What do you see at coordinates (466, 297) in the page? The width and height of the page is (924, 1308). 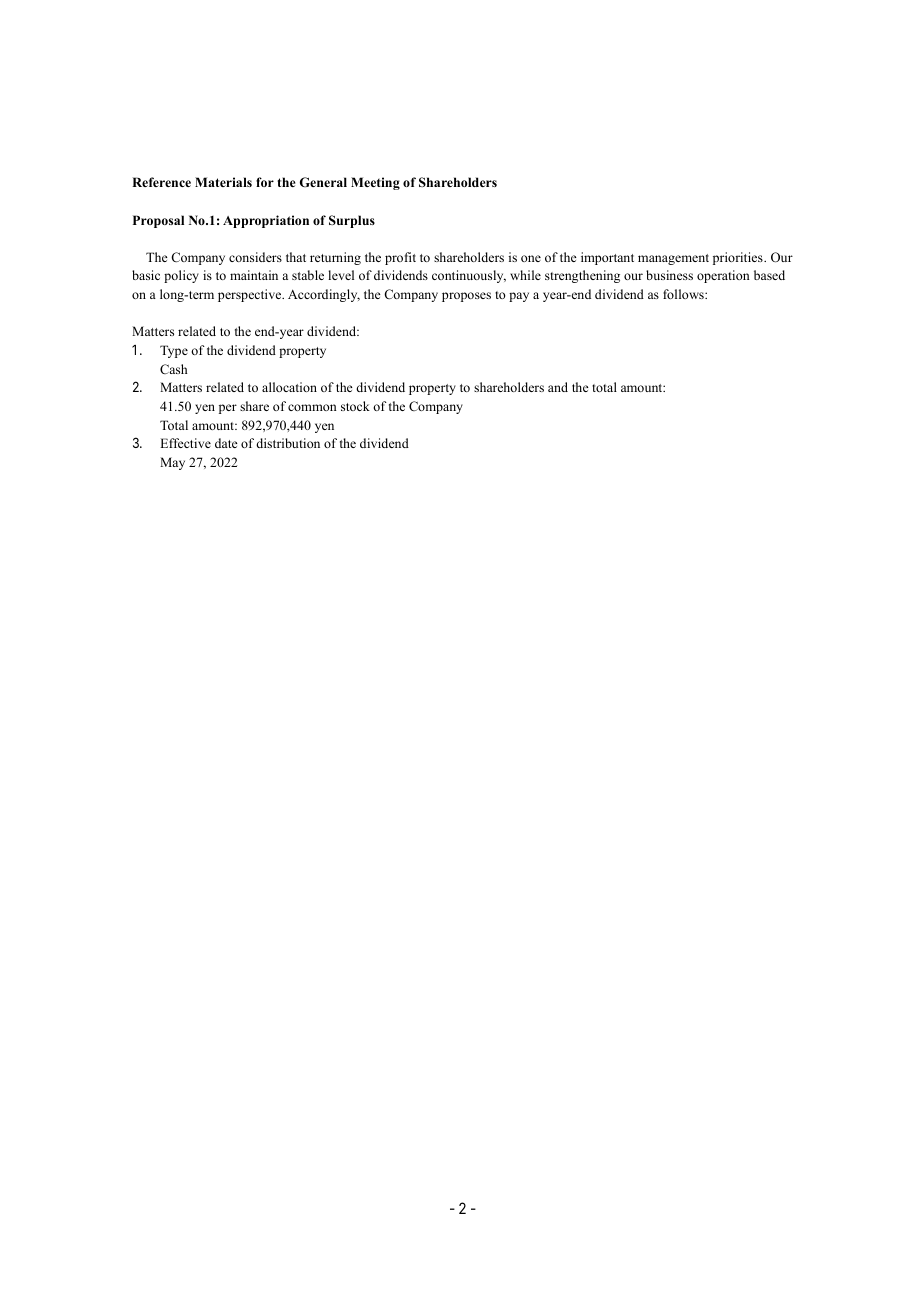 I see `proposes` at bounding box center [466, 297].
